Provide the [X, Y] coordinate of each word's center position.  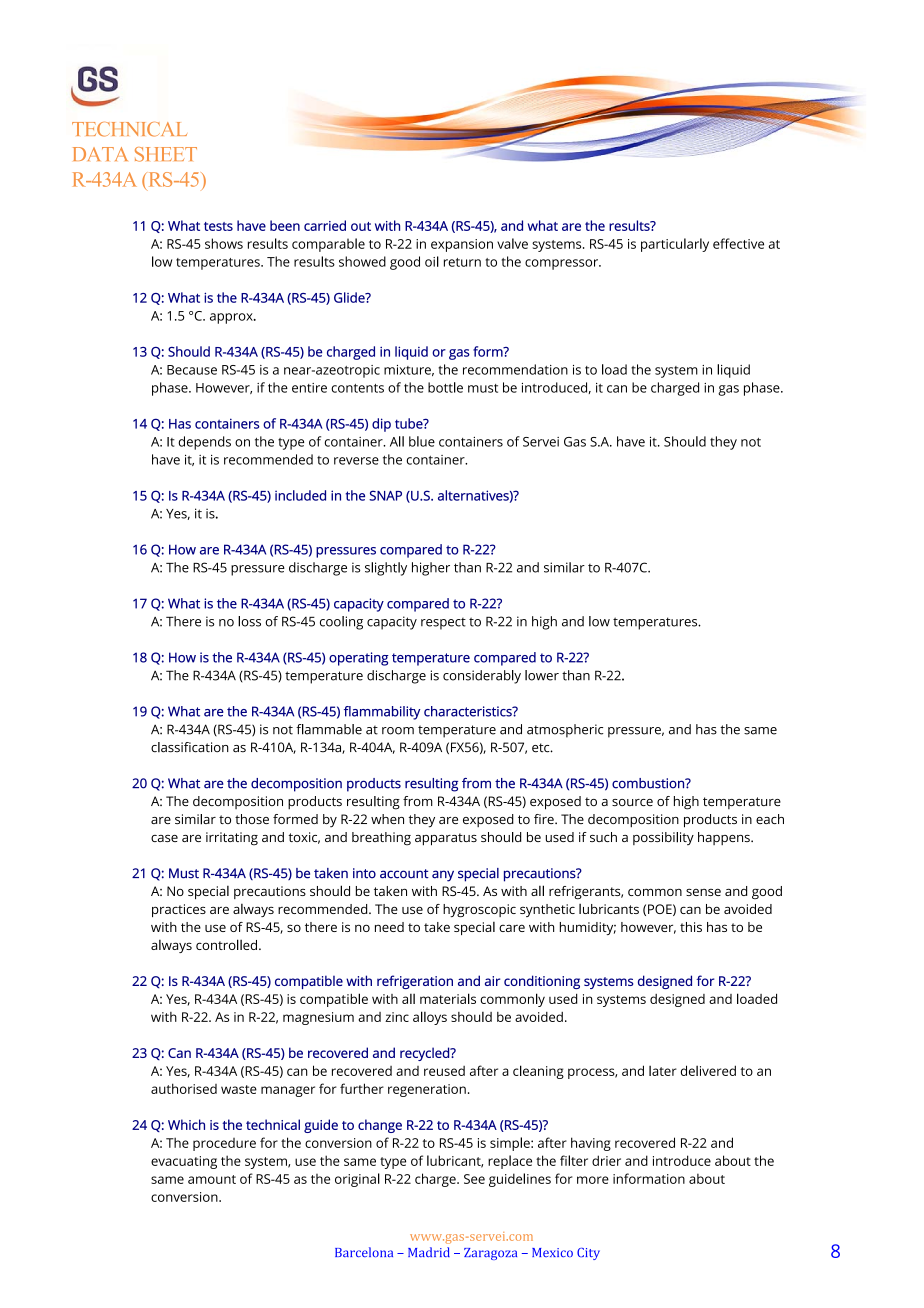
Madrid [429, 1252]
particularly [675, 245]
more [593, 1180]
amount [212, 1179]
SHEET [166, 154]
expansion [462, 245]
